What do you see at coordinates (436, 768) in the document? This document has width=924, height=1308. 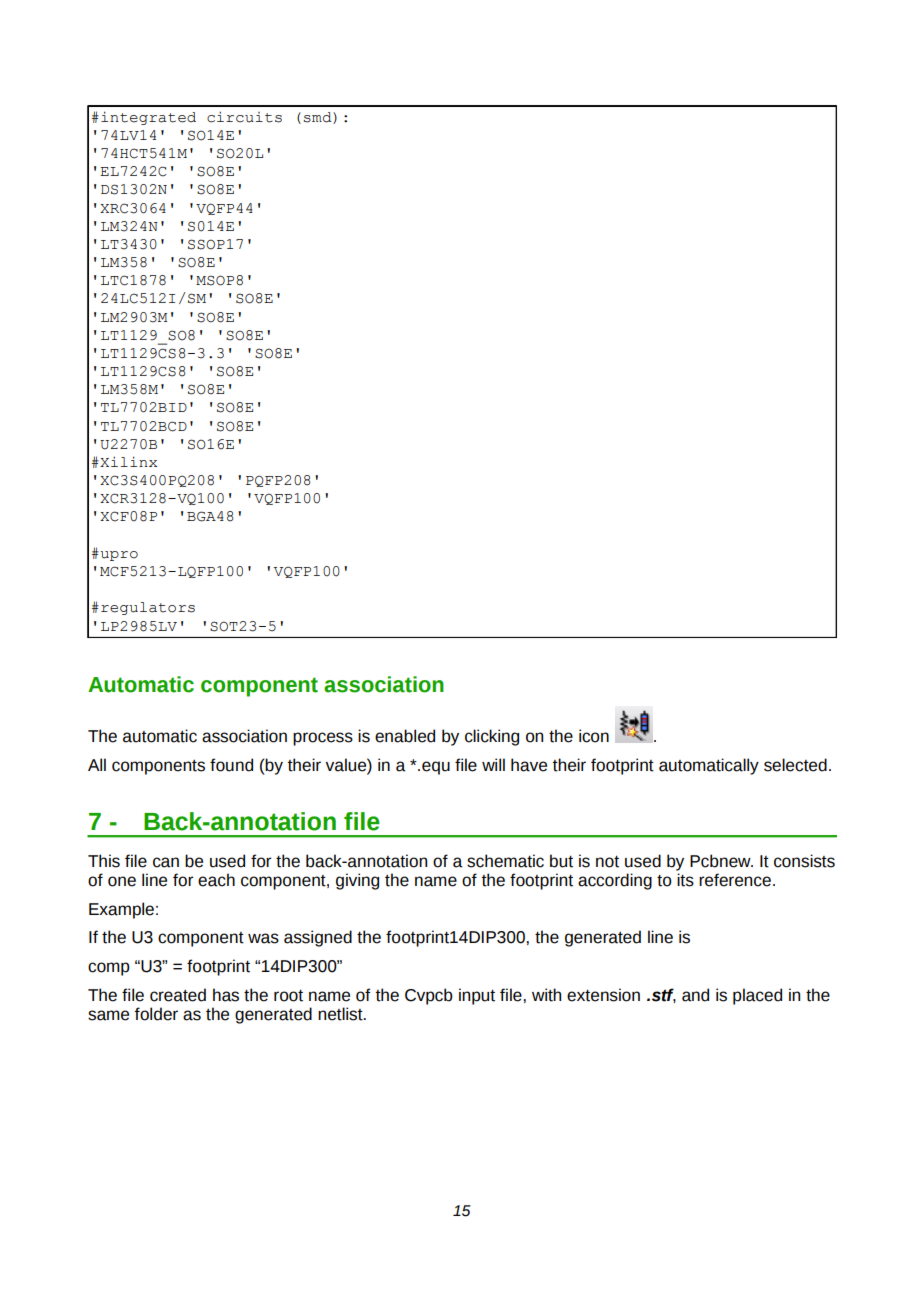 I see `equ` at bounding box center [436, 768].
